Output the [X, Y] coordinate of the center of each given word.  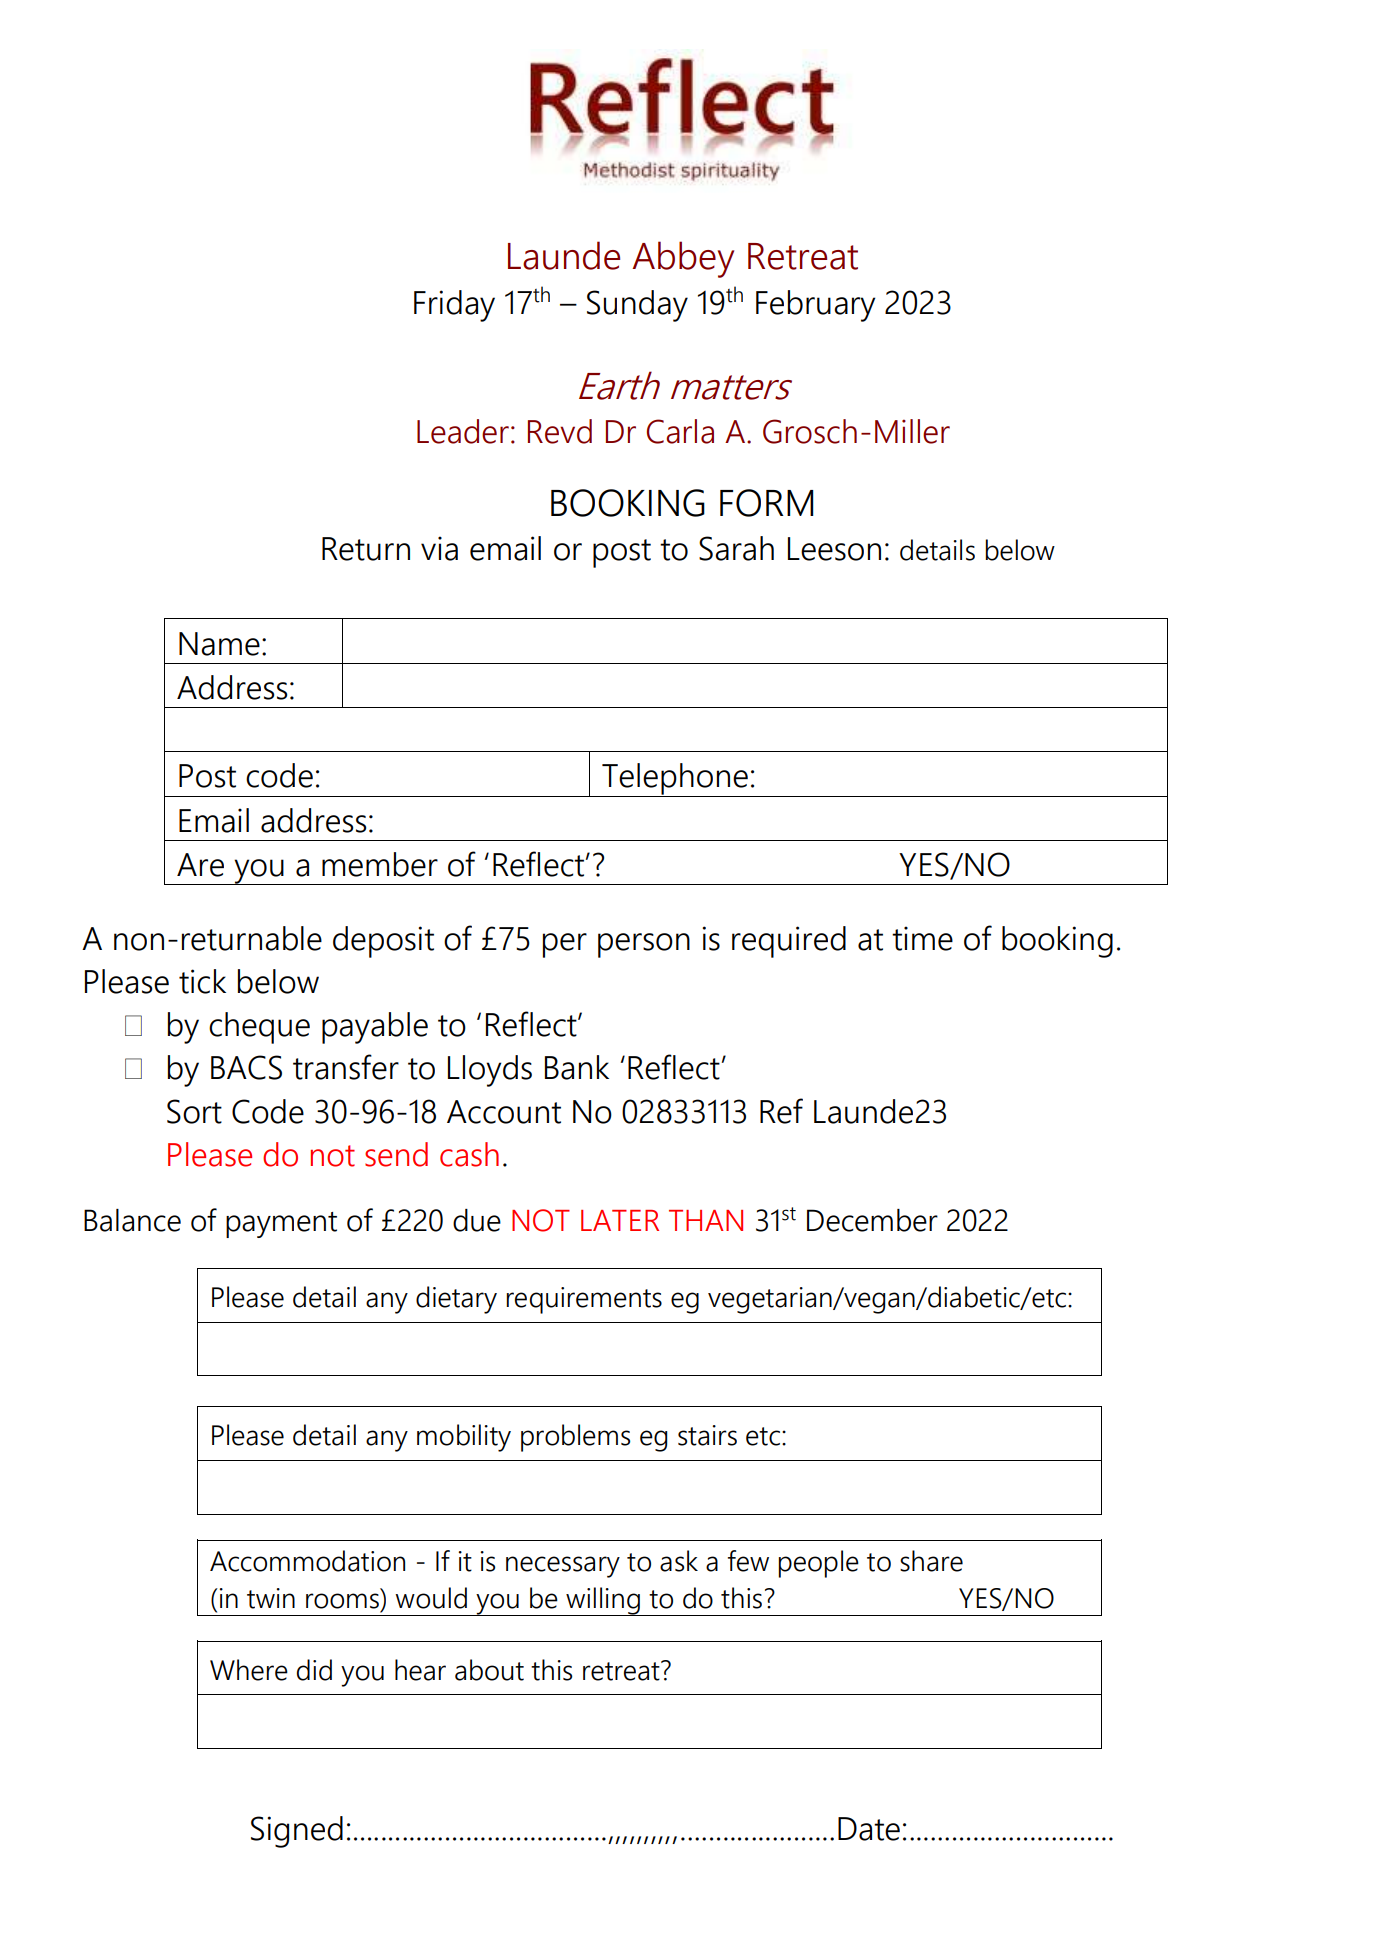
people [818, 1564]
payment [281, 1225]
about [489, 1670]
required [789, 942]
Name [219, 644]
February [815, 306]
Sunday [637, 306]
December [872, 1220]
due [477, 1220]
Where [249, 1670]
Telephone [675, 780]
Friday [454, 306]
